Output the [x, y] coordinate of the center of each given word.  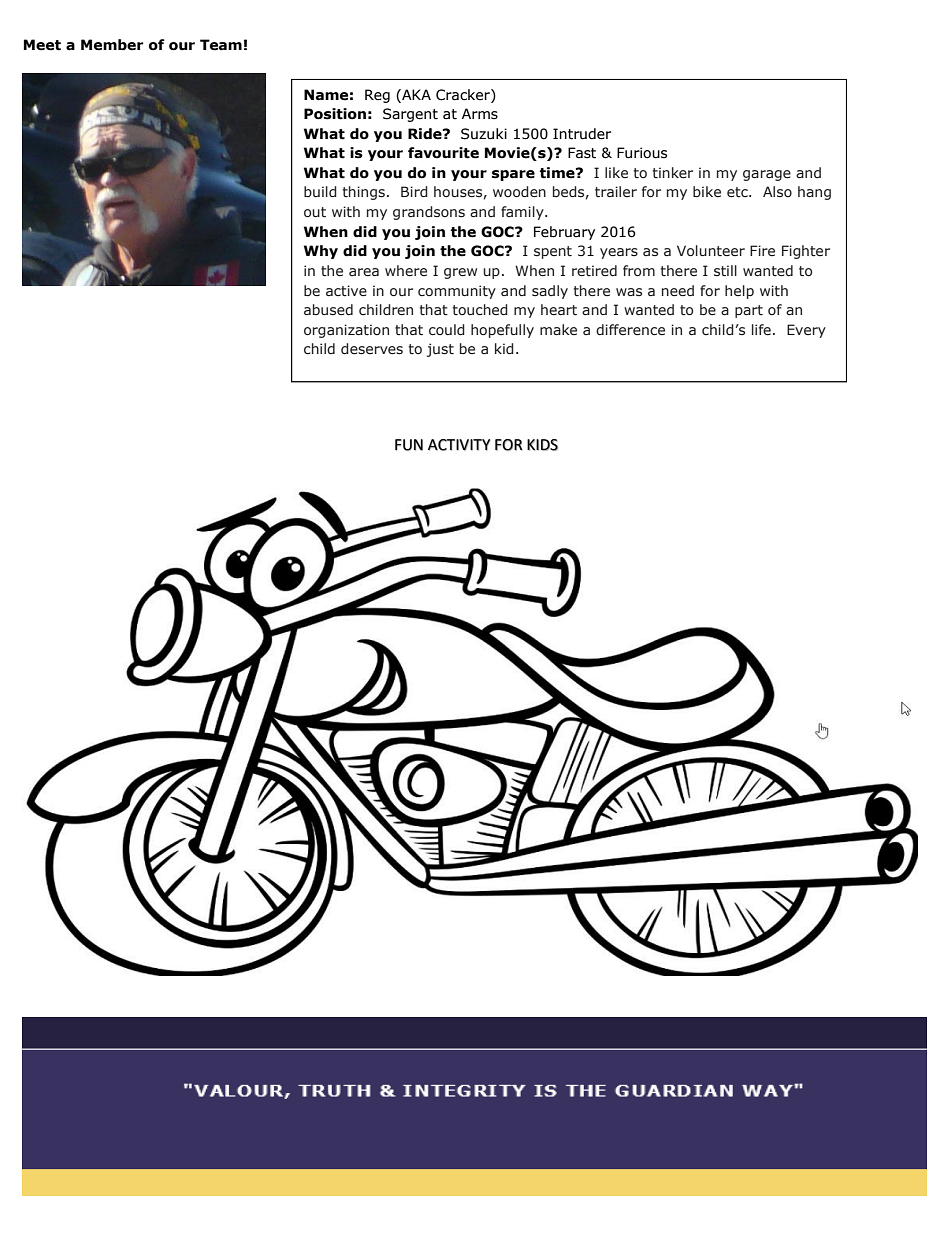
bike [707, 191]
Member [112, 45]
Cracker [464, 95]
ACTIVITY [459, 445]
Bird [414, 191]
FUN [409, 445]
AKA [415, 94]
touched [480, 309]
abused [328, 309]
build [320, 191]
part [749, 311]
